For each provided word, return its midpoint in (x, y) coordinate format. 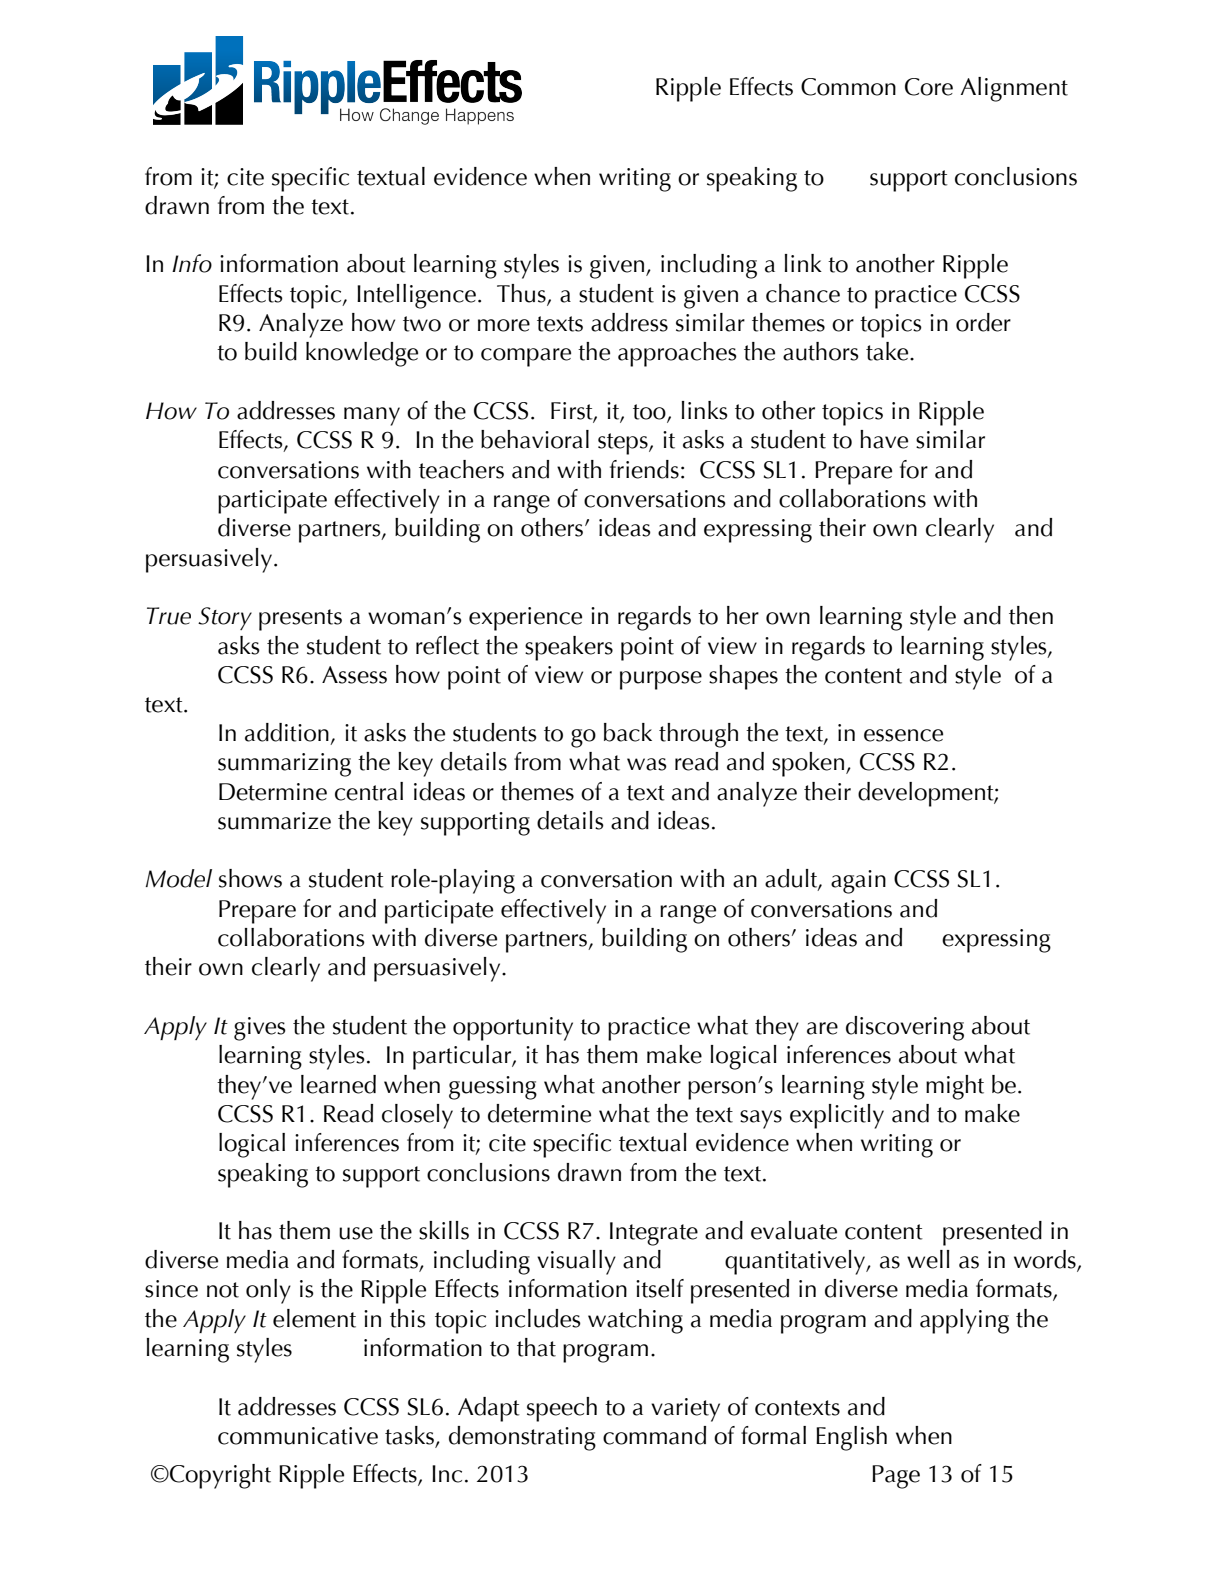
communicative (298, 1436)
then (1031, 615)
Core (929, 87)
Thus (522, 294)
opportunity (513, 1029)
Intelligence (416, 296)
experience (525, 619)
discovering (905, 1028)
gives (260, 1029)
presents (300, 620)
